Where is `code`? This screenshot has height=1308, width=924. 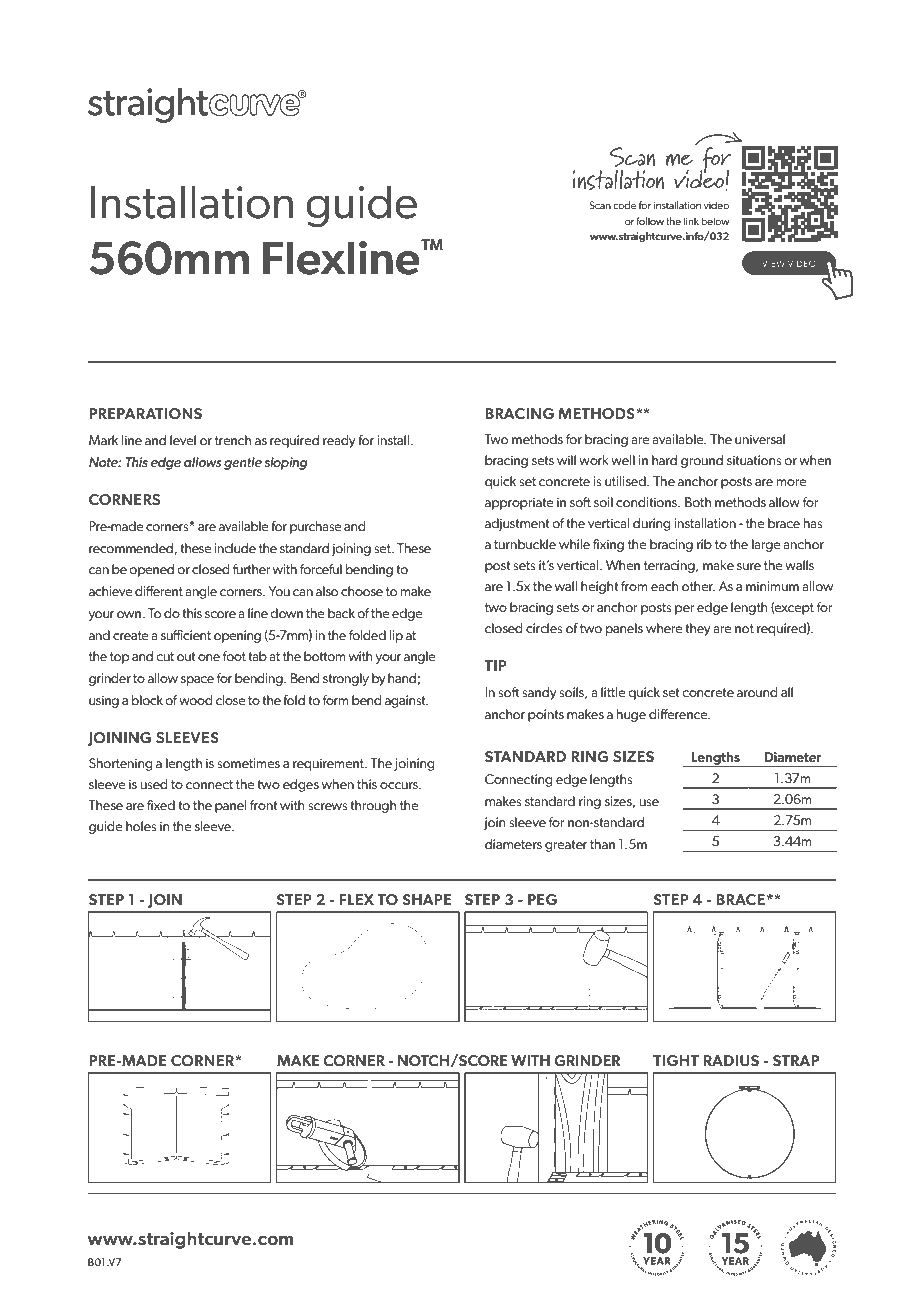
code is located at coordinates (624, 205).
